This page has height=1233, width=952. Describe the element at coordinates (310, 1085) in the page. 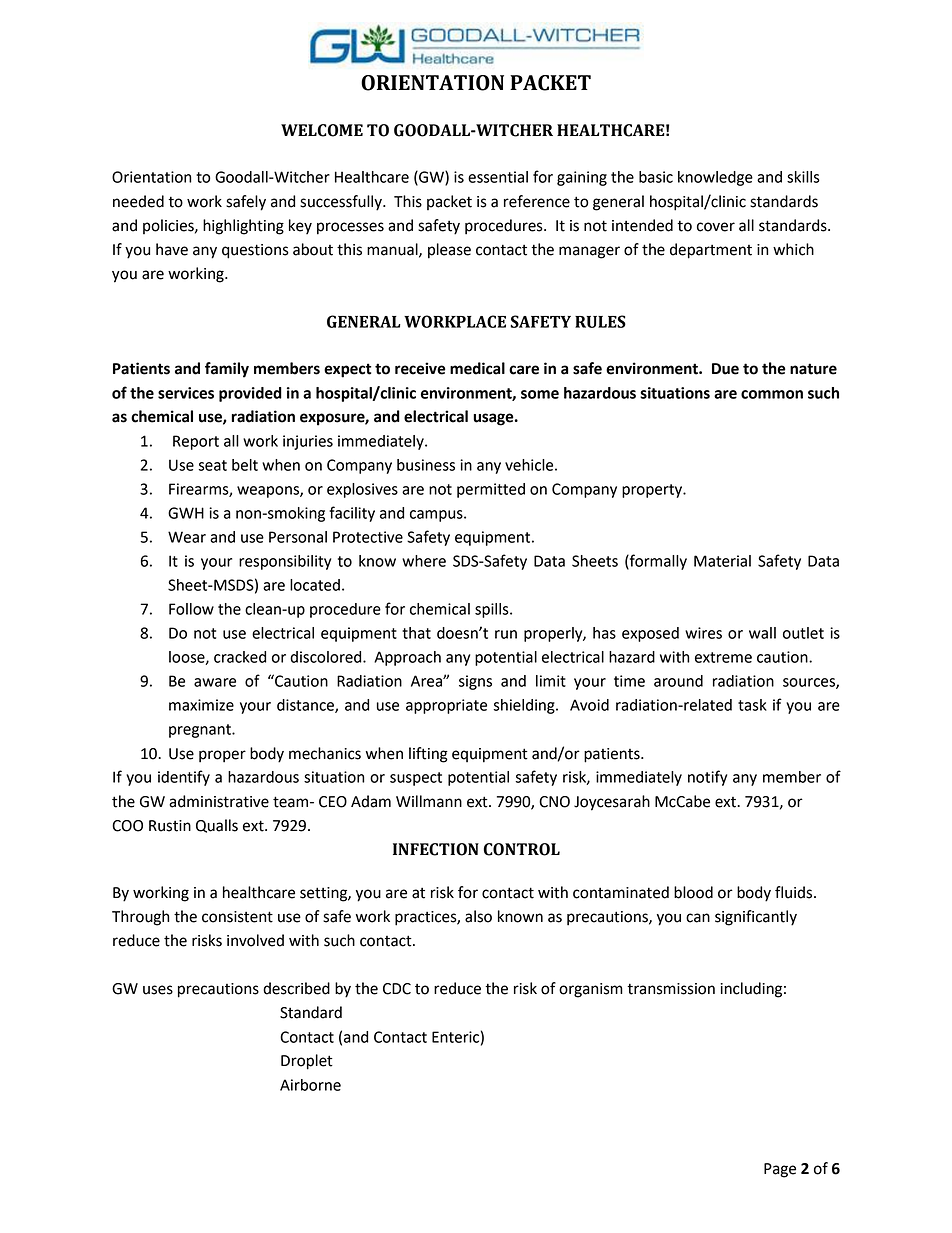

I see `Airborne` at that location.
